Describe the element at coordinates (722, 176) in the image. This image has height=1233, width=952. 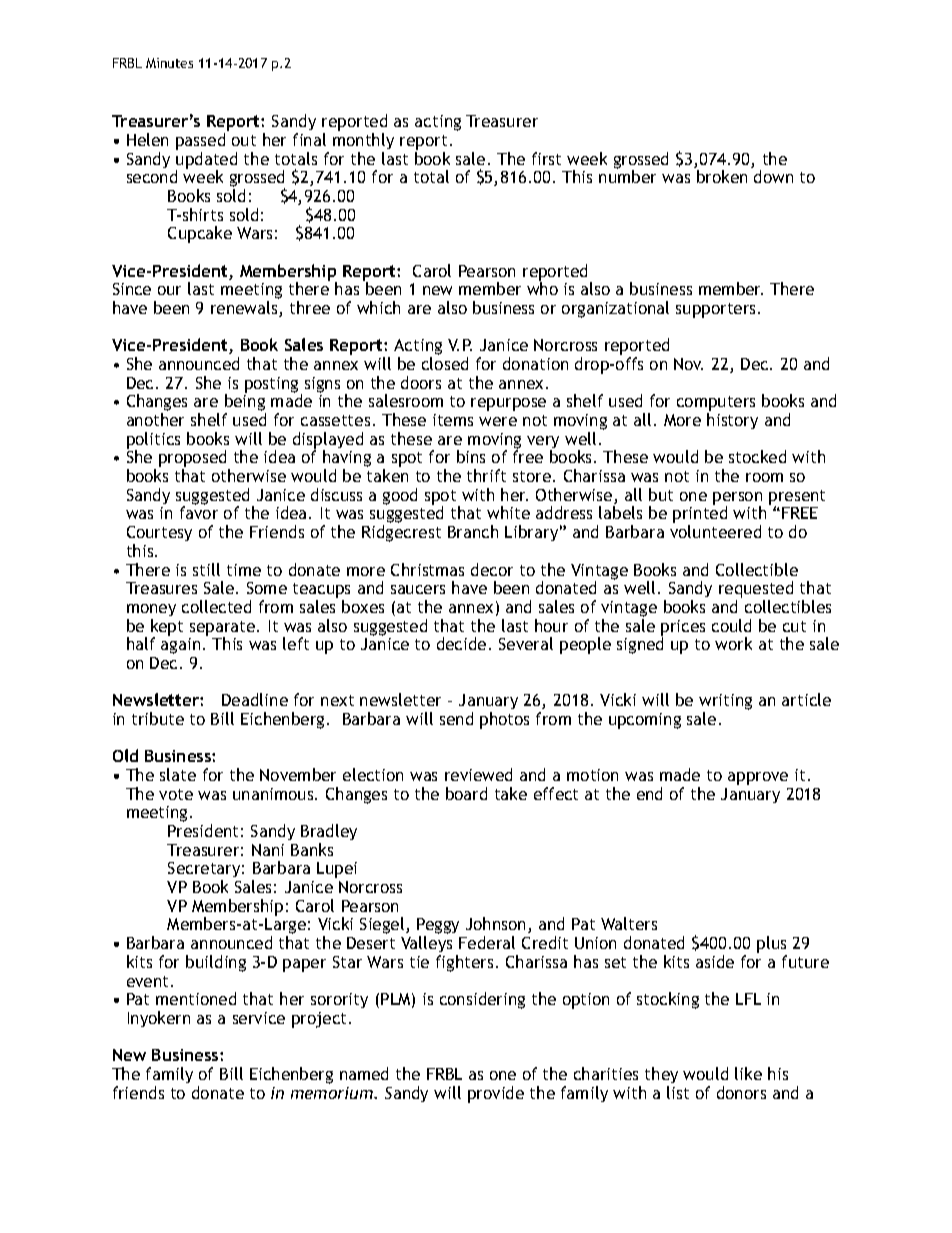
I see `broken` at that location.
